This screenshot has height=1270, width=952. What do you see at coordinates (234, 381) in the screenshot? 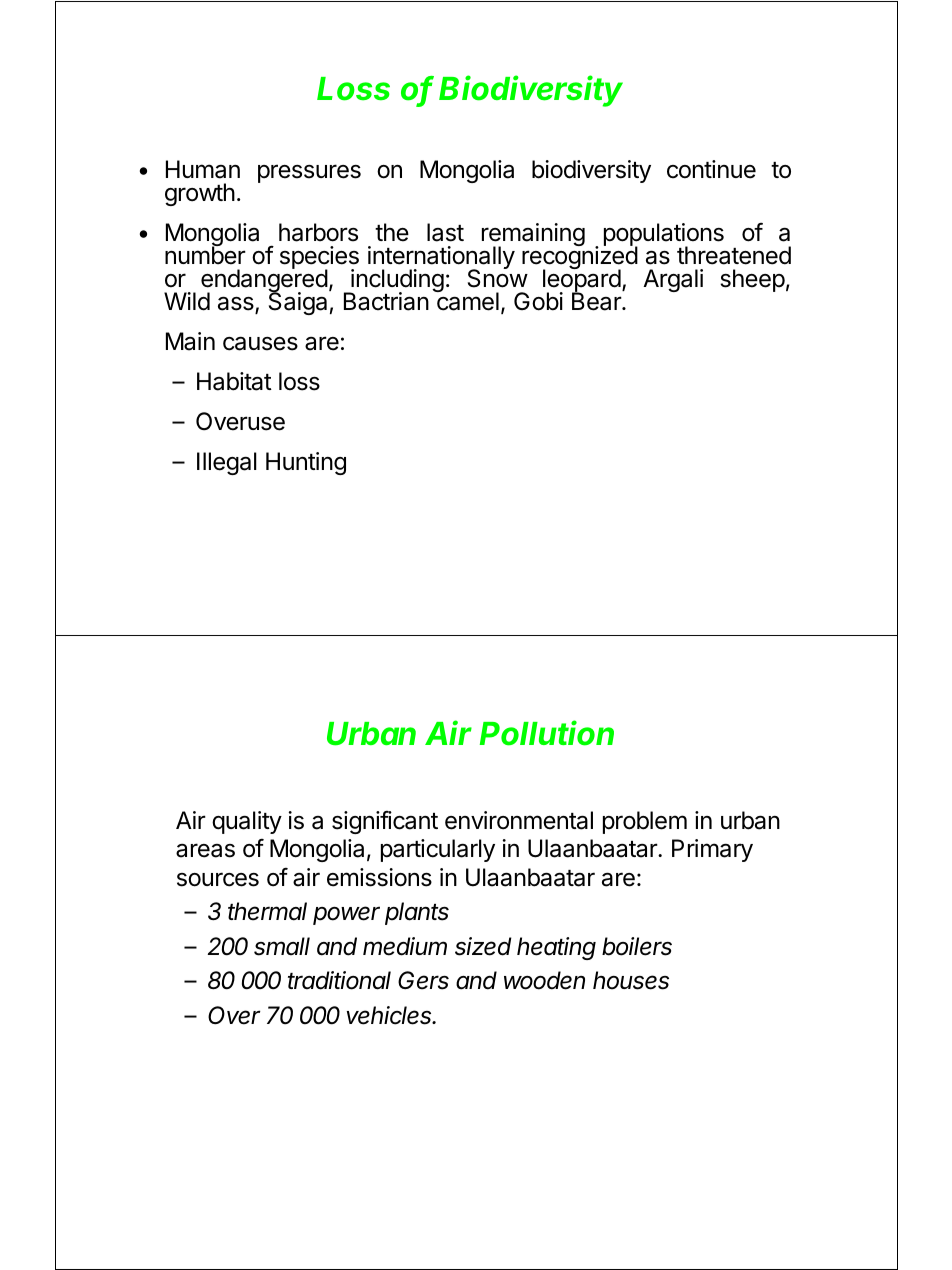
I see `Habitat` at bounding box center [234, 381].
